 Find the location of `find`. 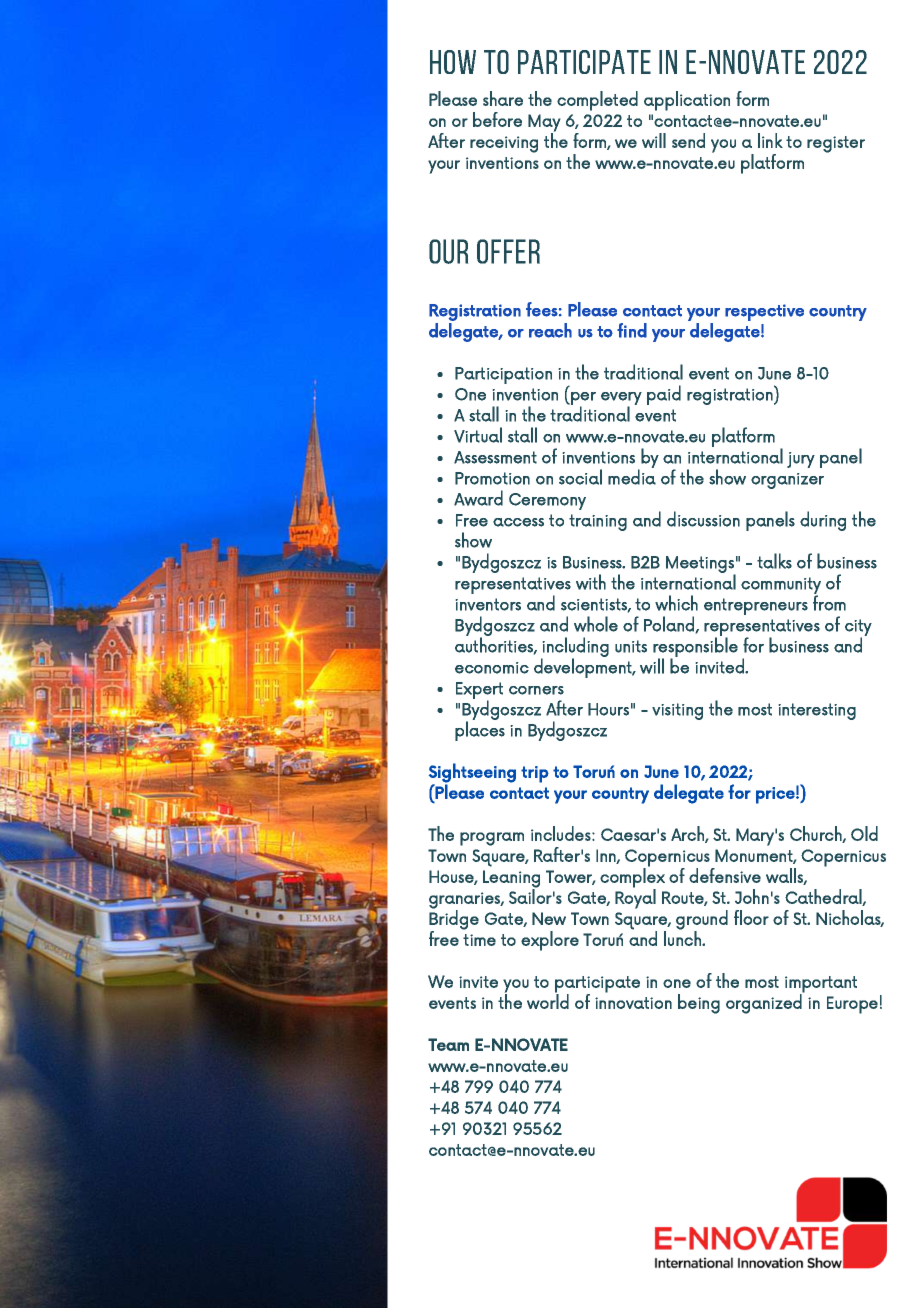

find is located at coordinates (632, 330).
